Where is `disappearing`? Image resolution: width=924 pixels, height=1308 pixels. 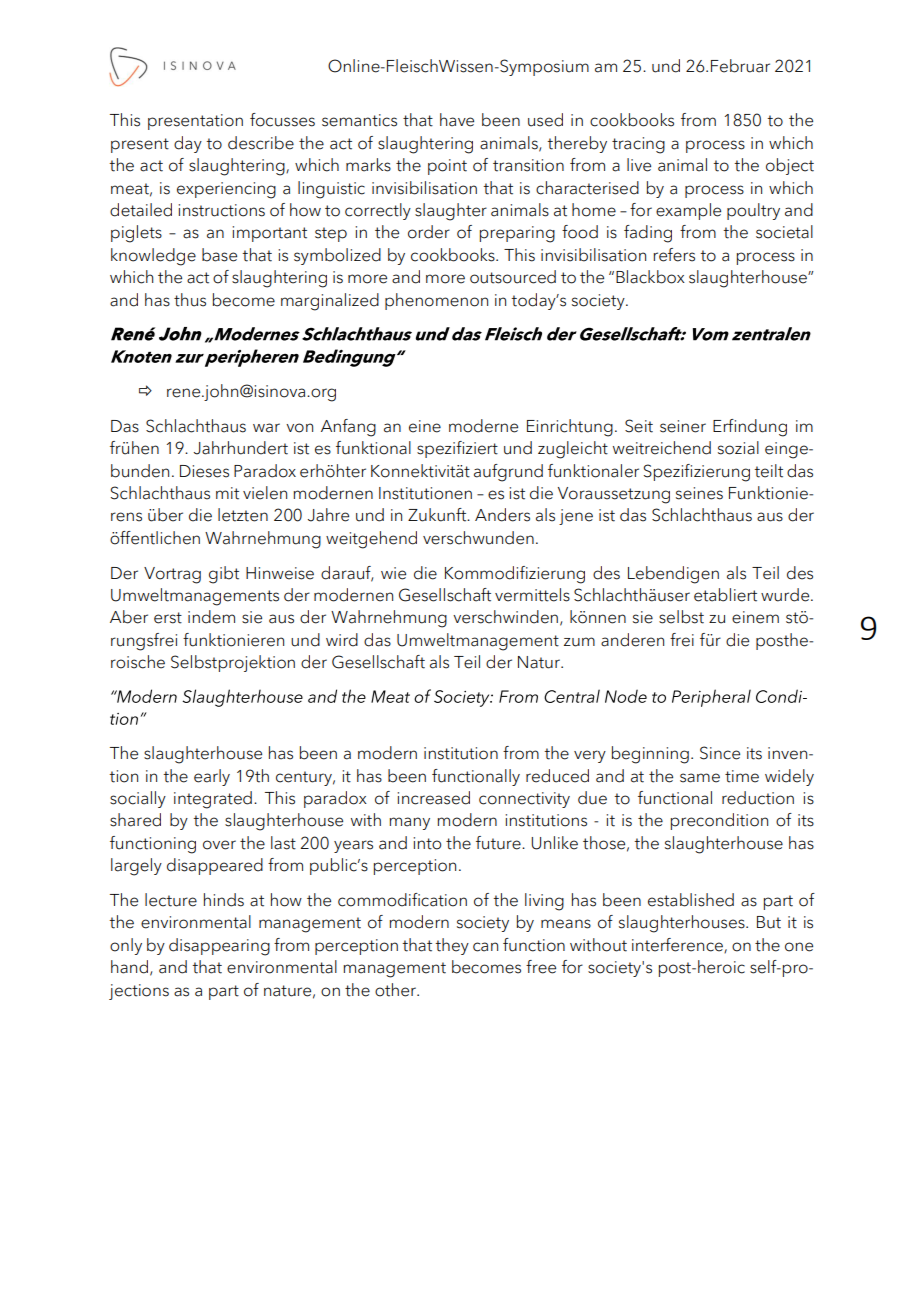
disappearing is located at coordinates (219, 947).
